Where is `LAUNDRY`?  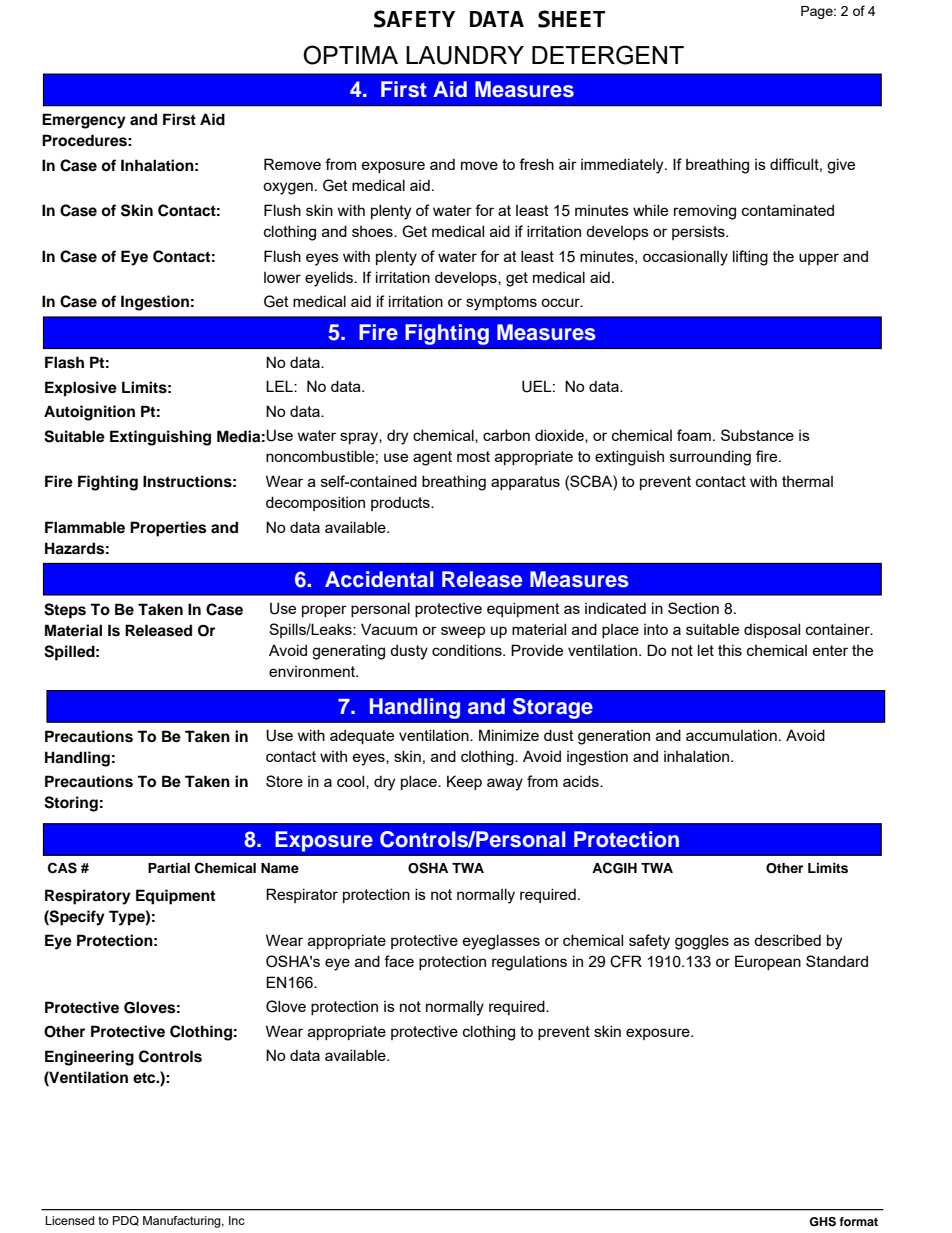 LAUNDRY is located at coordinates (465, 55).
